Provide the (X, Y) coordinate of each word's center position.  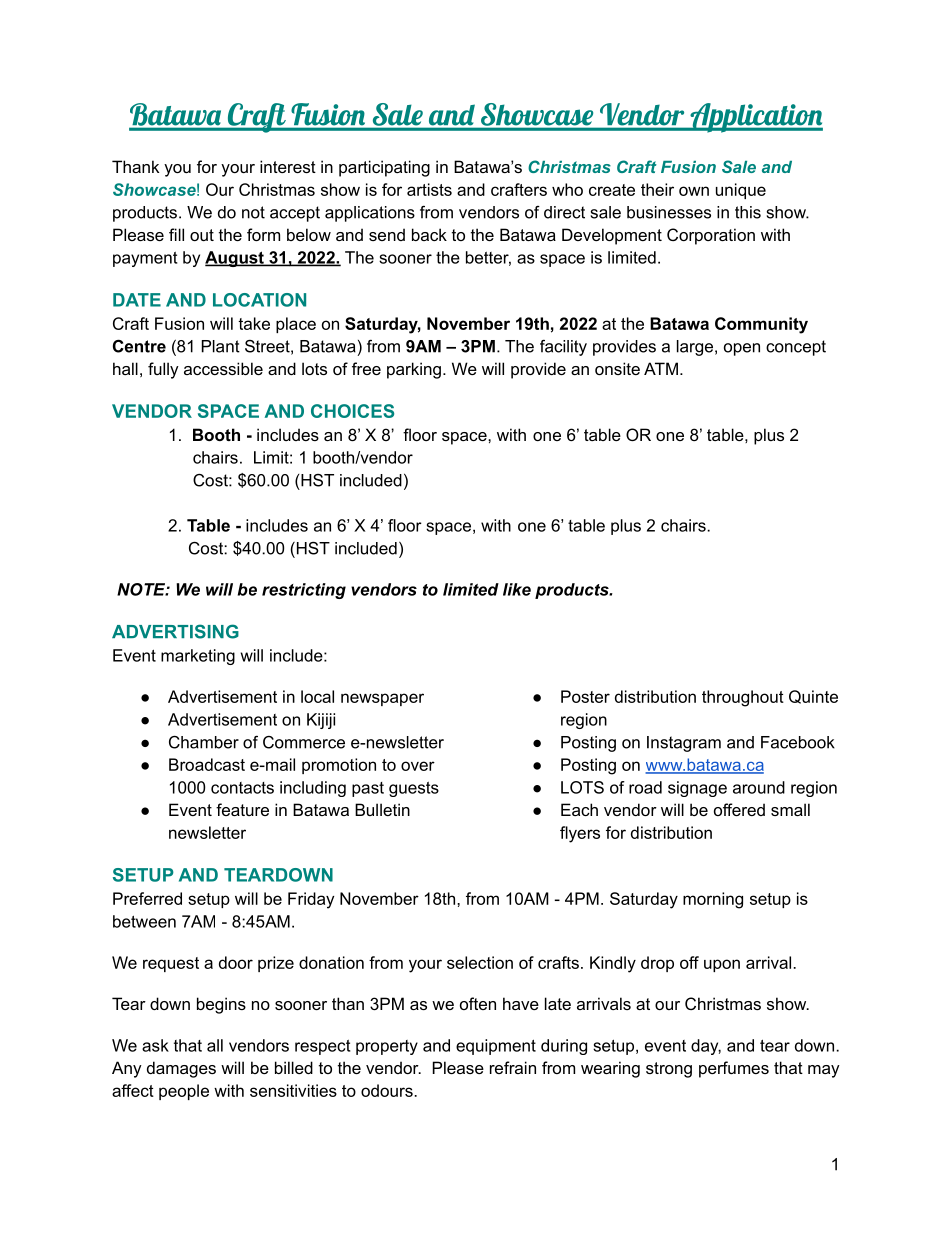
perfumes (734, 1069)
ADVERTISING (175, 631)
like (517, 589)
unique (741, 191)
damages (181, 1069)
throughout (743, 698)
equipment (496, 1047)
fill (176, 234)
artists (429, 189)
